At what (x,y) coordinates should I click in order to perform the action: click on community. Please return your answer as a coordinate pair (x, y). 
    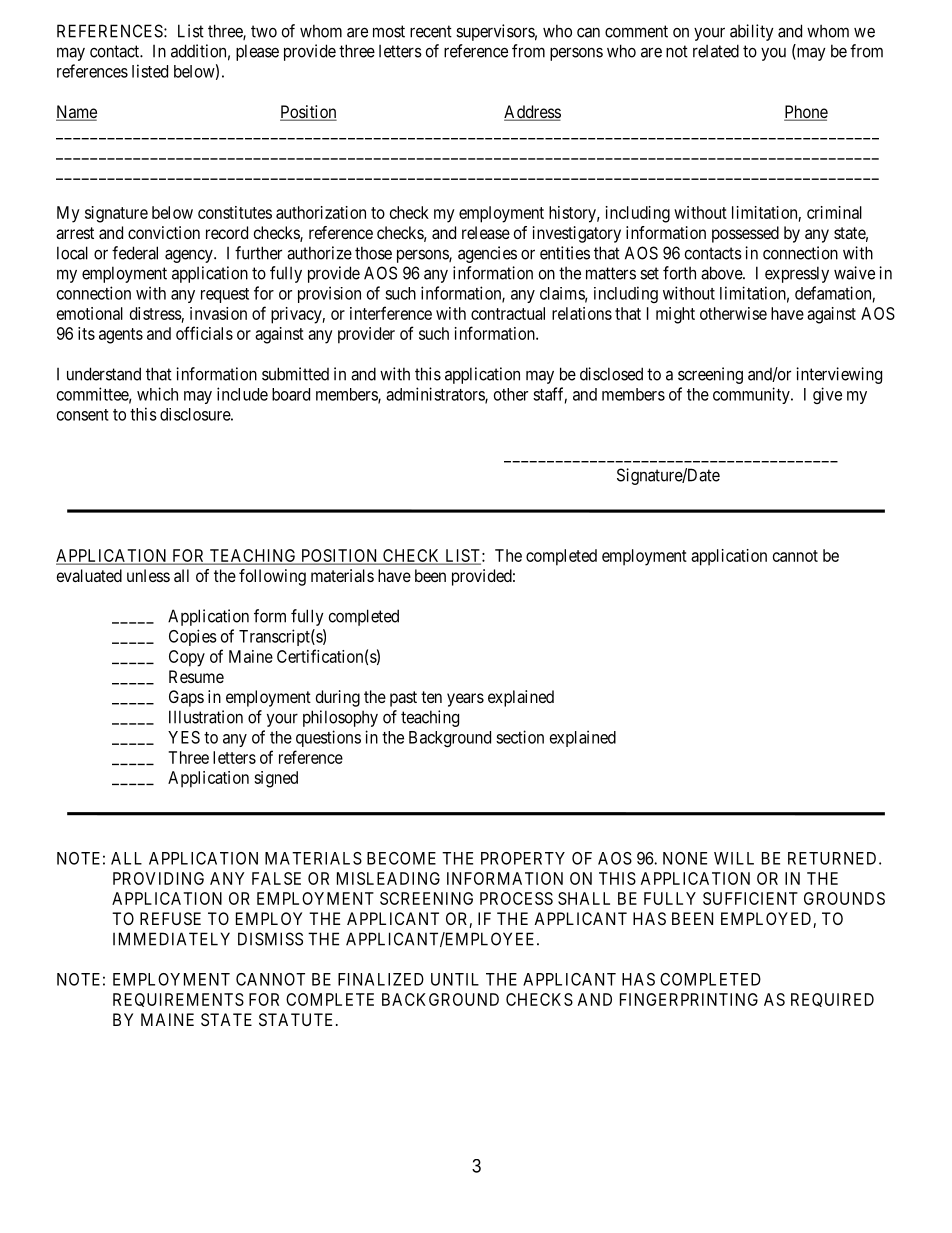
    Looking at the image, I should click on (752, 395).
